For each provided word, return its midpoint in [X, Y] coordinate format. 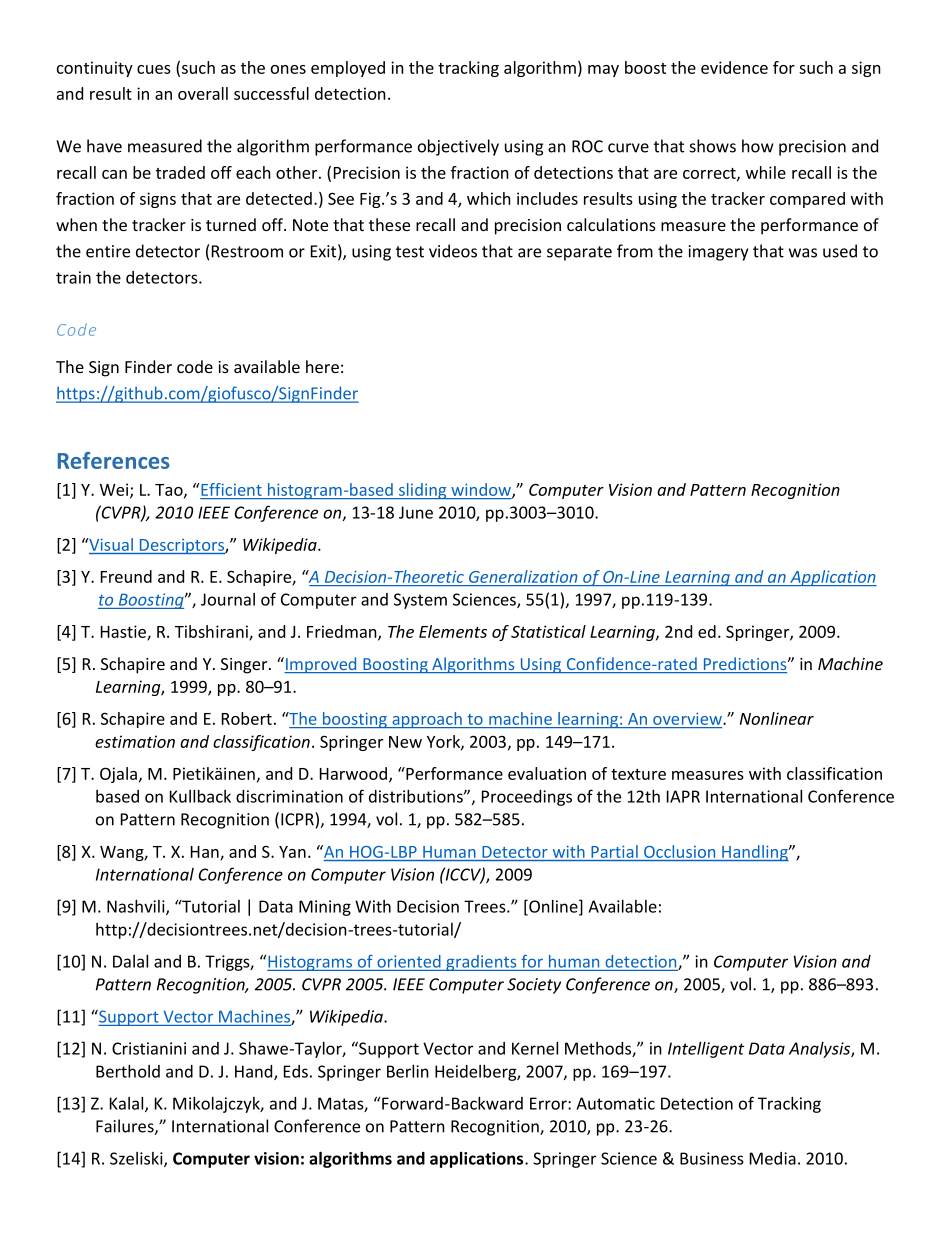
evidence [734, 67]
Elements [453, 631]
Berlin [408, 1071]
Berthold [128, 1071]
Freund [126, 576]
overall [203, 93]
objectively [458, 147]
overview [687, 720]
